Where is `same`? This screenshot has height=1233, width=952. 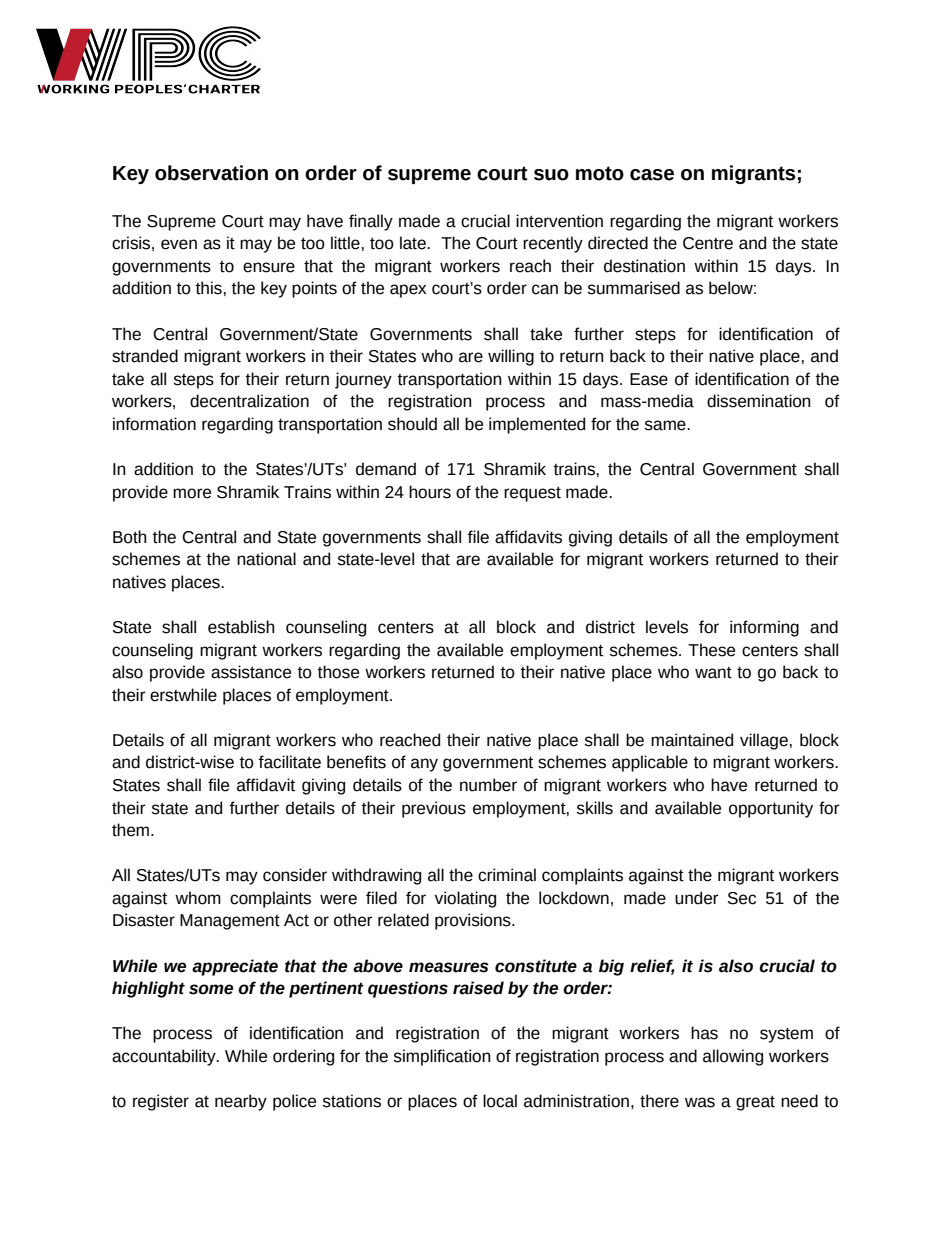
same is located at coordinates (666, 425).
